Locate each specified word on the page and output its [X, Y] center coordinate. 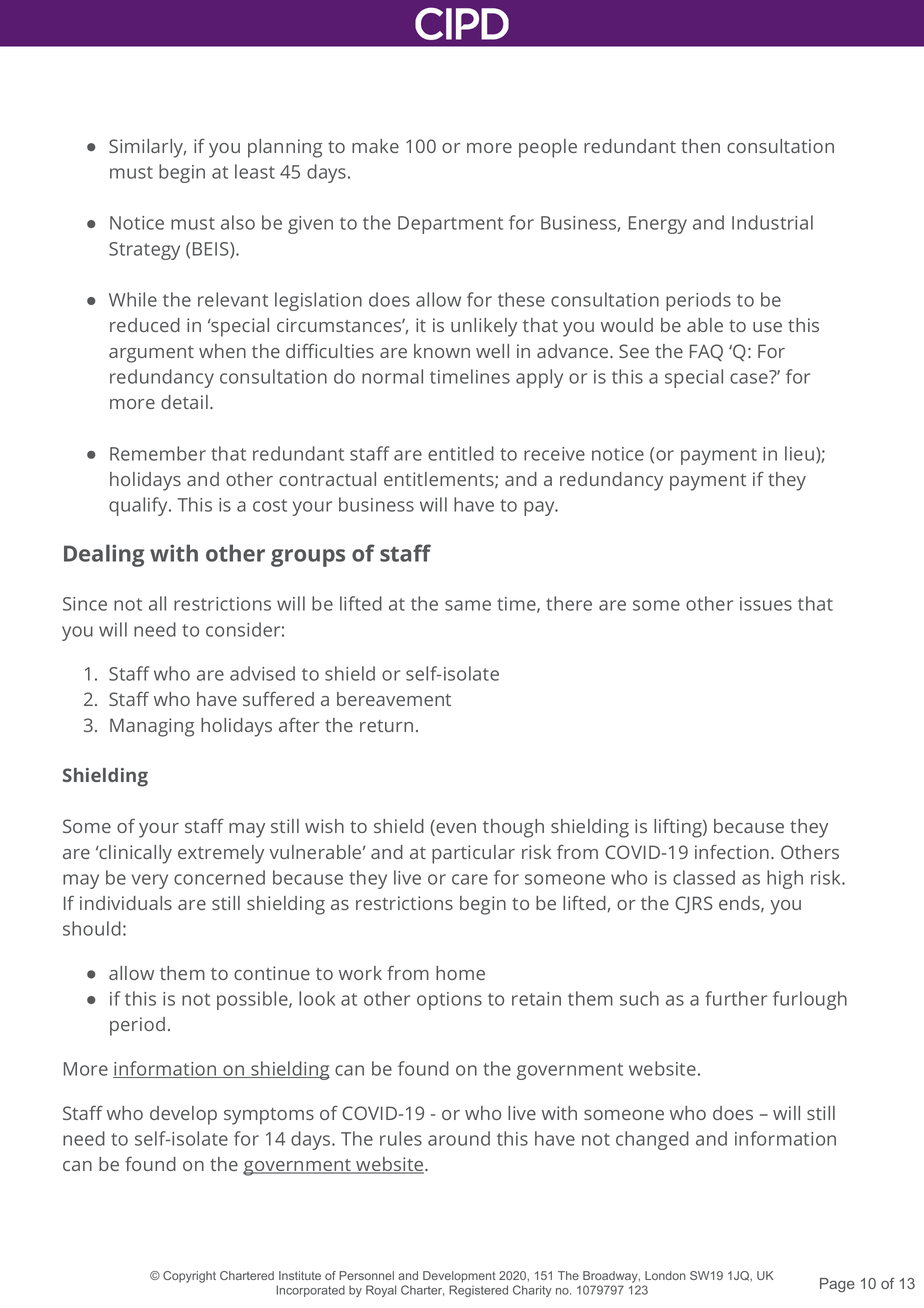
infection [732, 851]
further [736, 998]
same [468, 605]
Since [85, 604]
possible [253, 1000]
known [442, 351]
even [455, 829]
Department [450, 225]
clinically [135, 854]
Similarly [147, 148]
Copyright [189, 1277]
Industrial [772, 222]
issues [766, 604]
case [750, 377]
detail [184, 402]
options [449, 1001]
